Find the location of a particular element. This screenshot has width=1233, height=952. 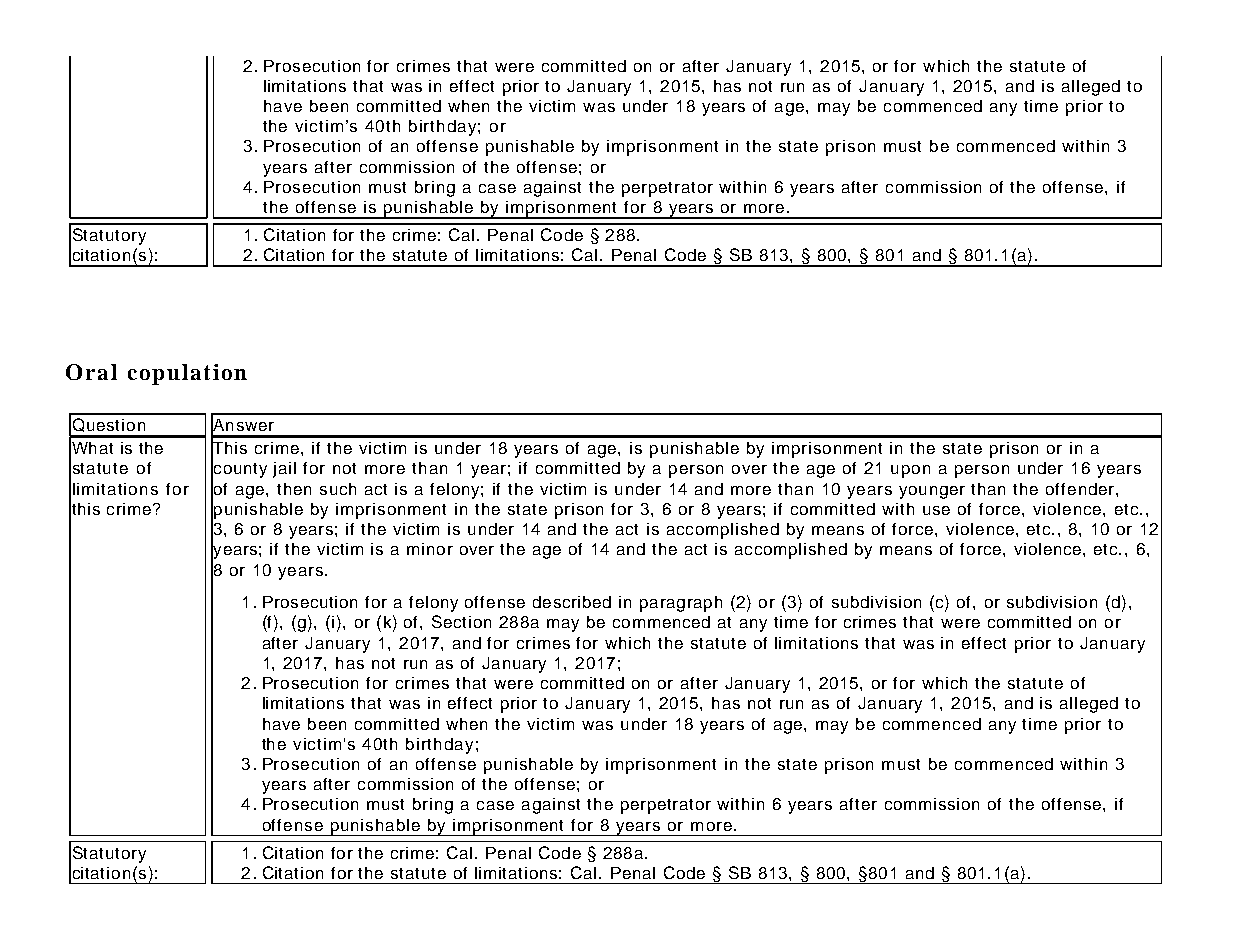

paragraph is located at coordinates (681, 604).
